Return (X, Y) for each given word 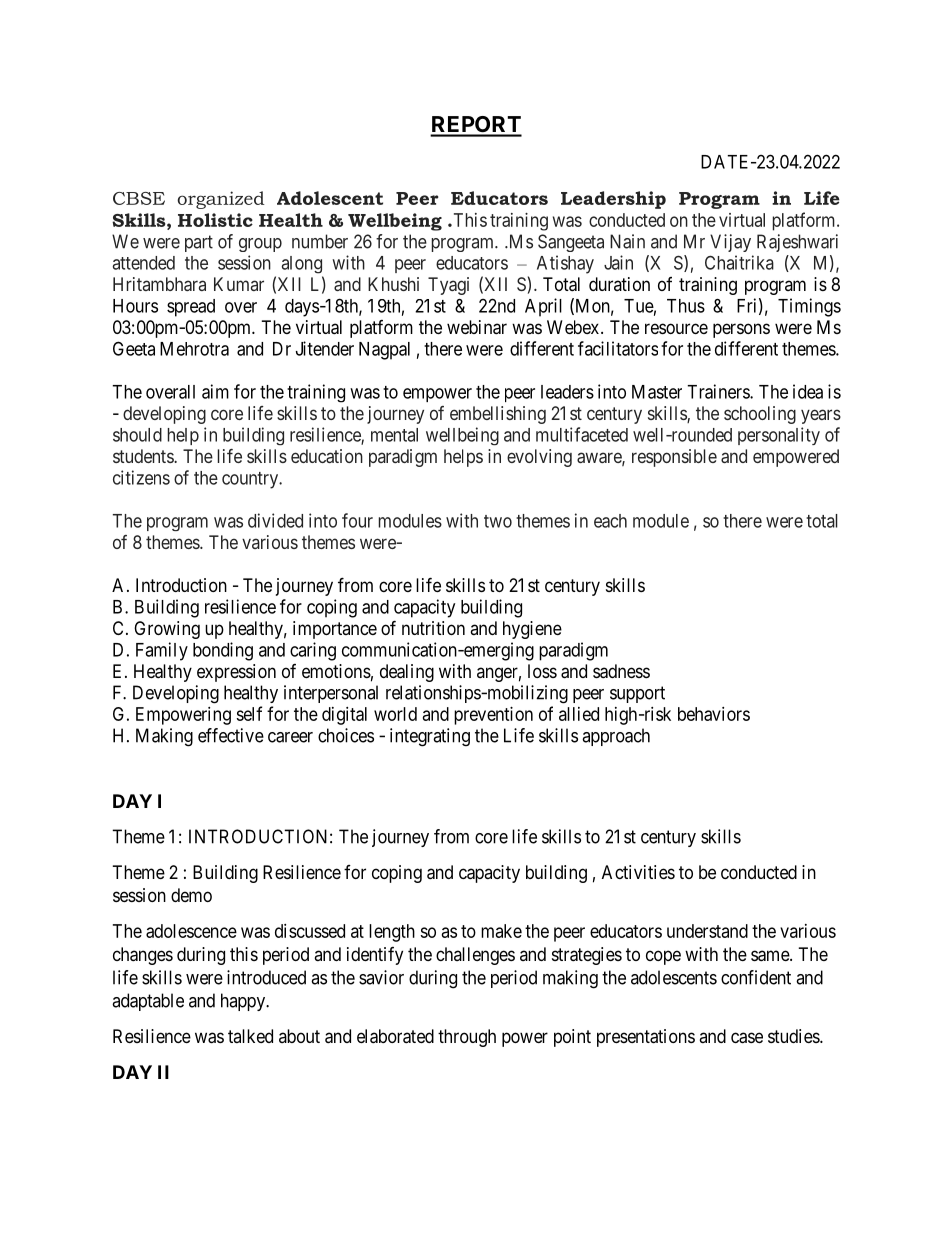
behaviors (714, 714)
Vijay (730, 243)
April (543, 307)
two (498, 521)
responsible (674, 458)
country (251, 480)
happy (244, 1002)
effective (231, 735)
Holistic (215, 220)
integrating (430, 737)
